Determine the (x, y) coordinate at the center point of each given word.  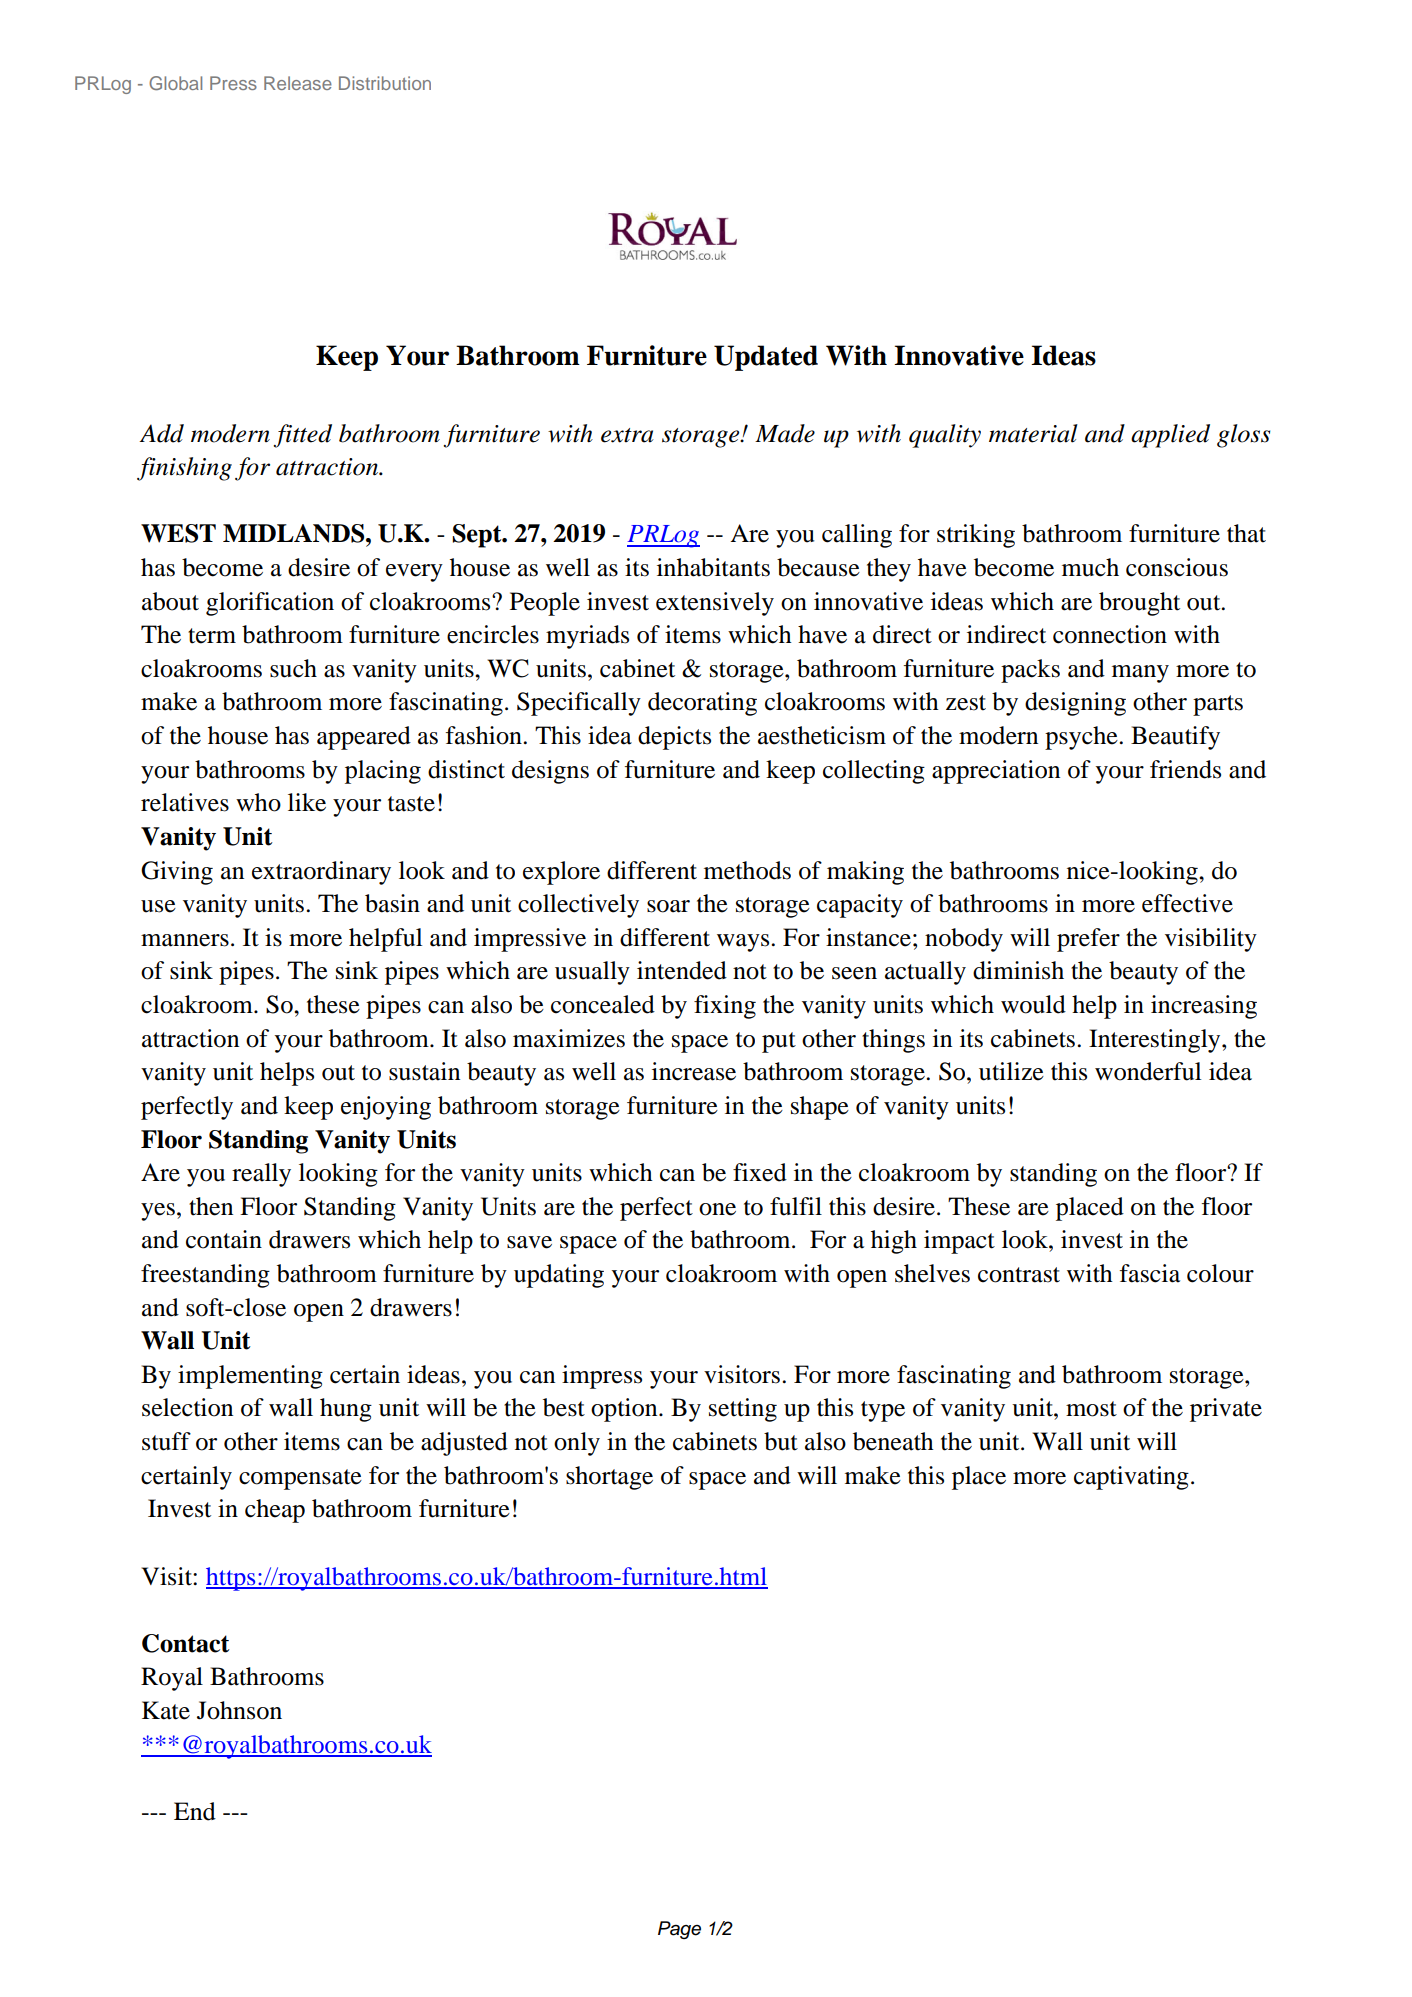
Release (298, 83)
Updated (766, 358)
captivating (1131, 1478)
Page (679, 1930)
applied (1170, 436)
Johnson (239, 1710)
